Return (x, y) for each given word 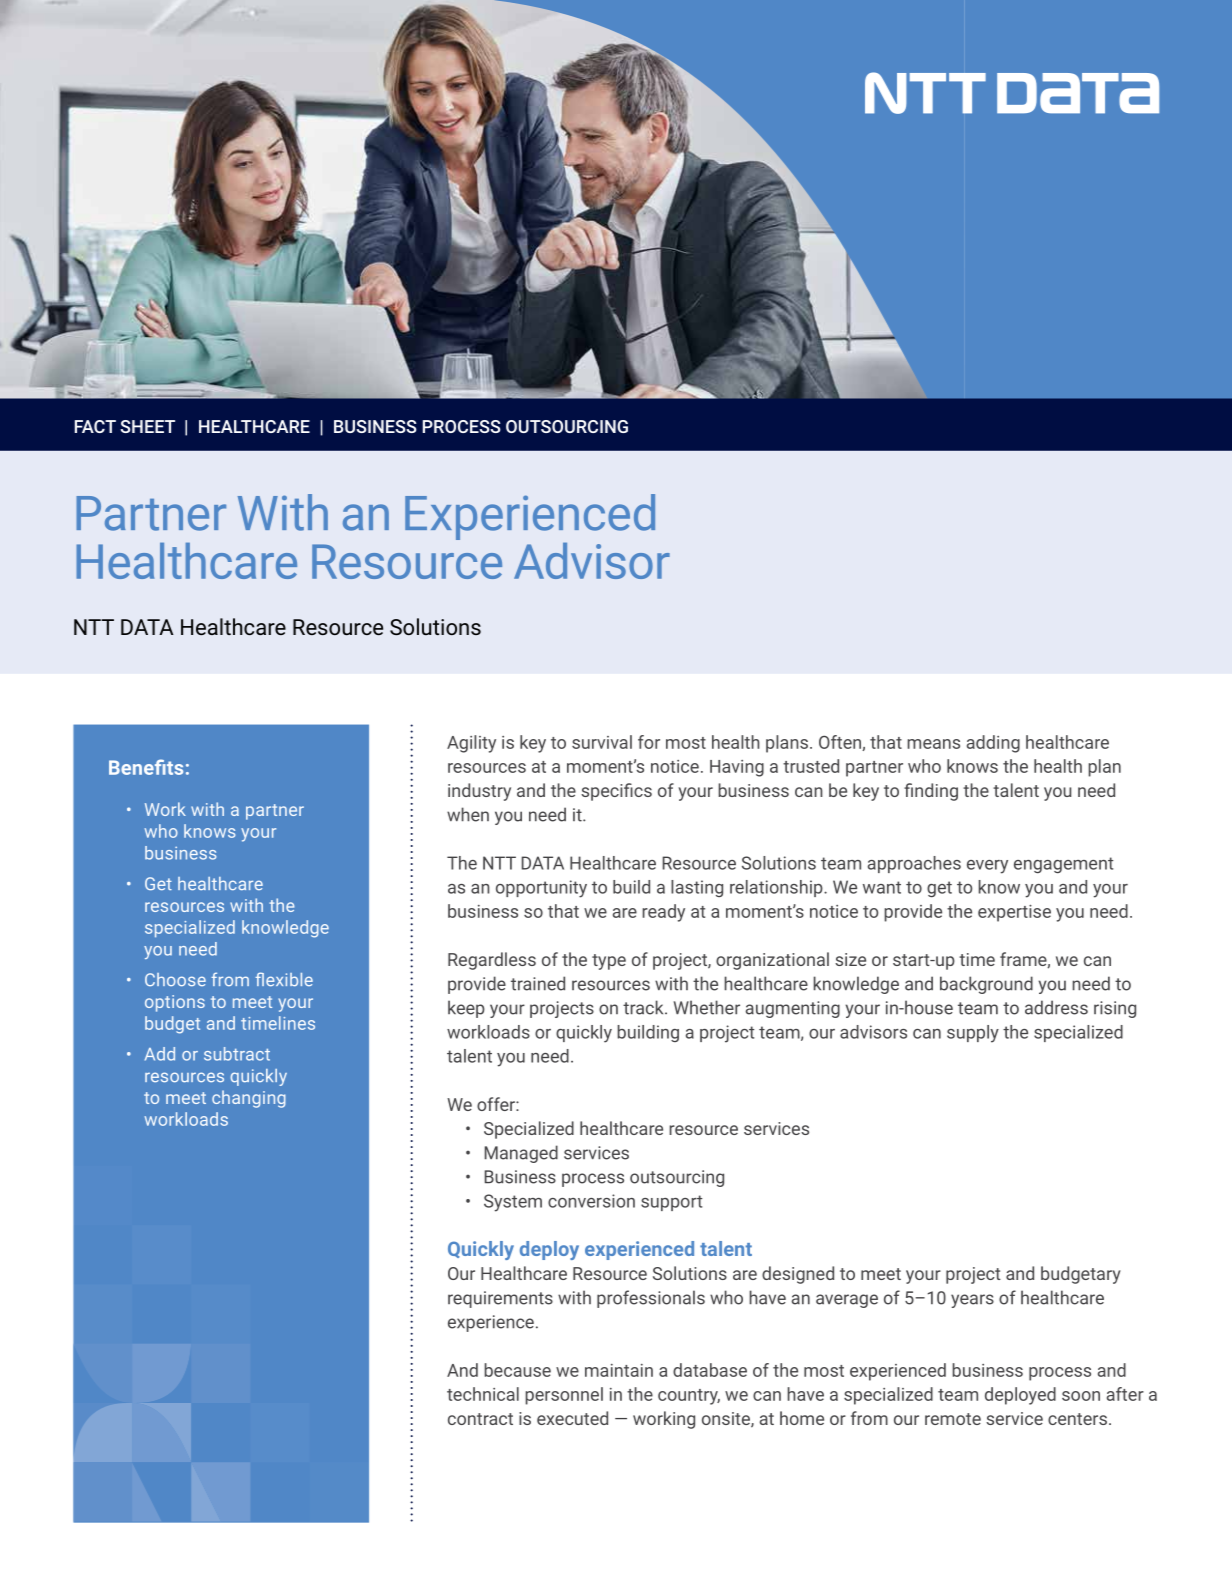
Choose (175, 979)
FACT (95, 426)
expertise (1014, 913)
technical (483, 1394)
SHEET (147, 426)
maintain (619, 1370)
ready (663, 913)
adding (993, 744)
